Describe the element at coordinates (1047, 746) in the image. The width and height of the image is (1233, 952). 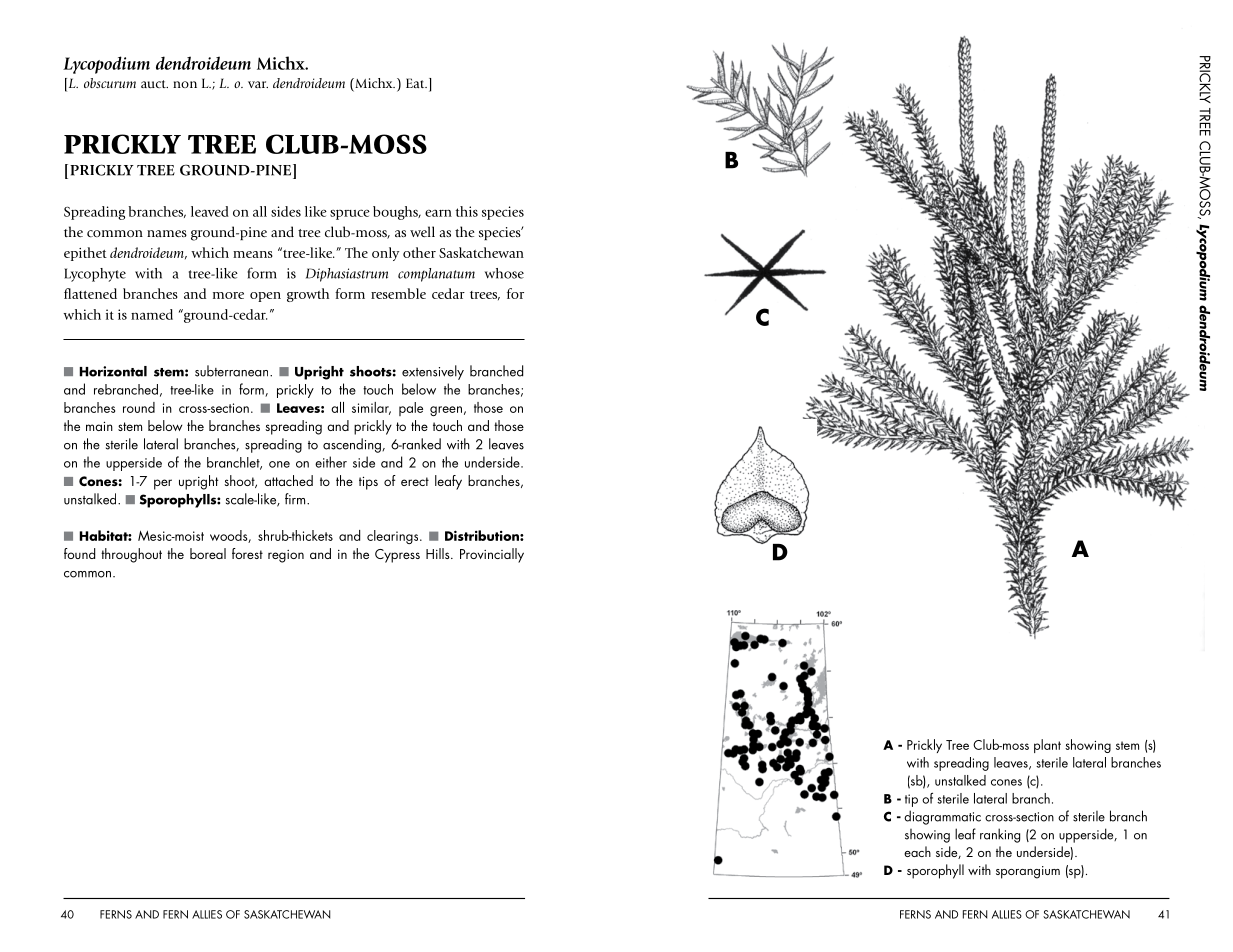
I see `plant` at that location.
